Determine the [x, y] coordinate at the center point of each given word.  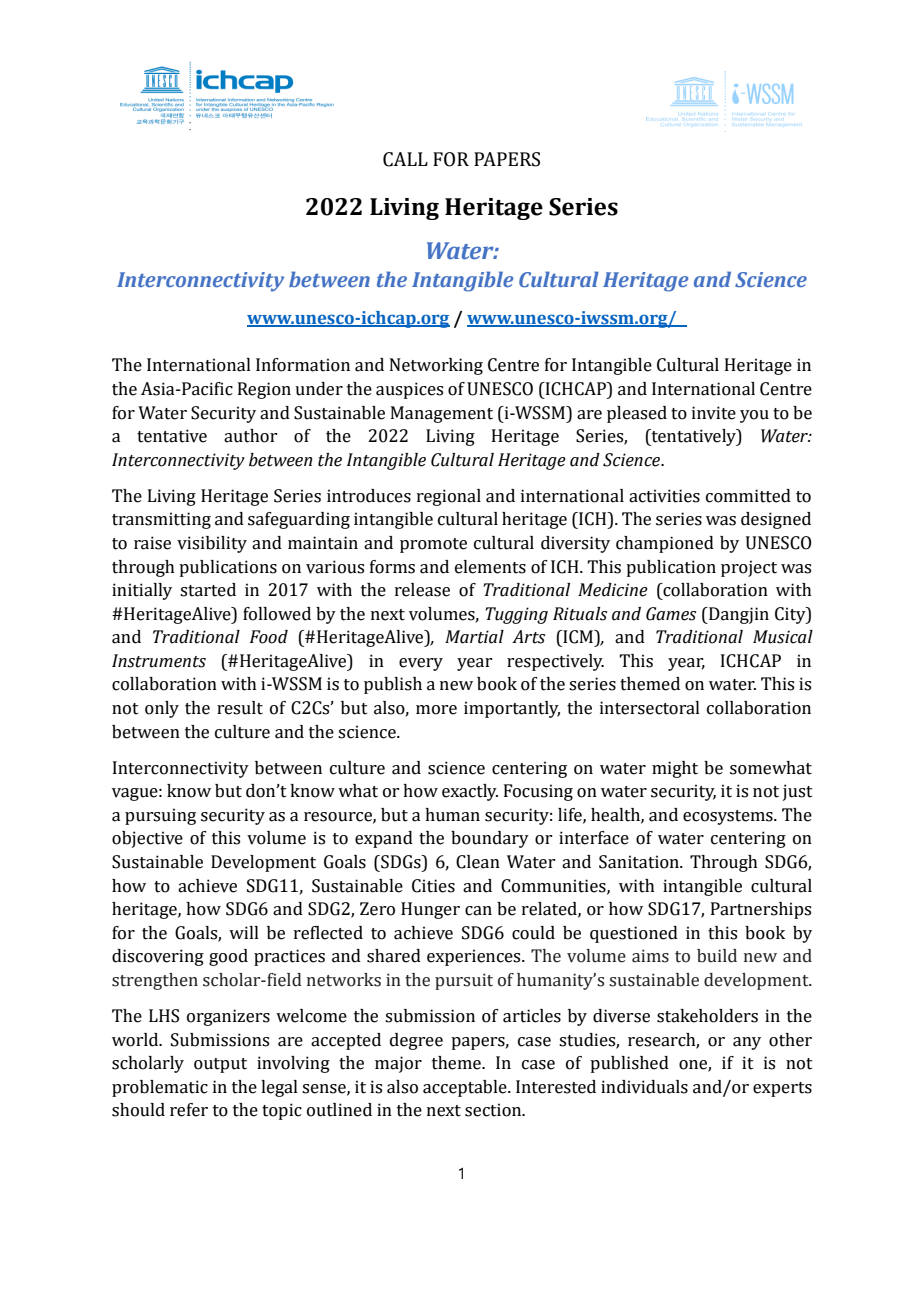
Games [671, 614]
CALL [405, 159]
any [747, 1043]
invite [714, 413]
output [220, 1065]
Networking [436, 366]
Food [269, 637]
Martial [474, 637]
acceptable [466, 1088]
